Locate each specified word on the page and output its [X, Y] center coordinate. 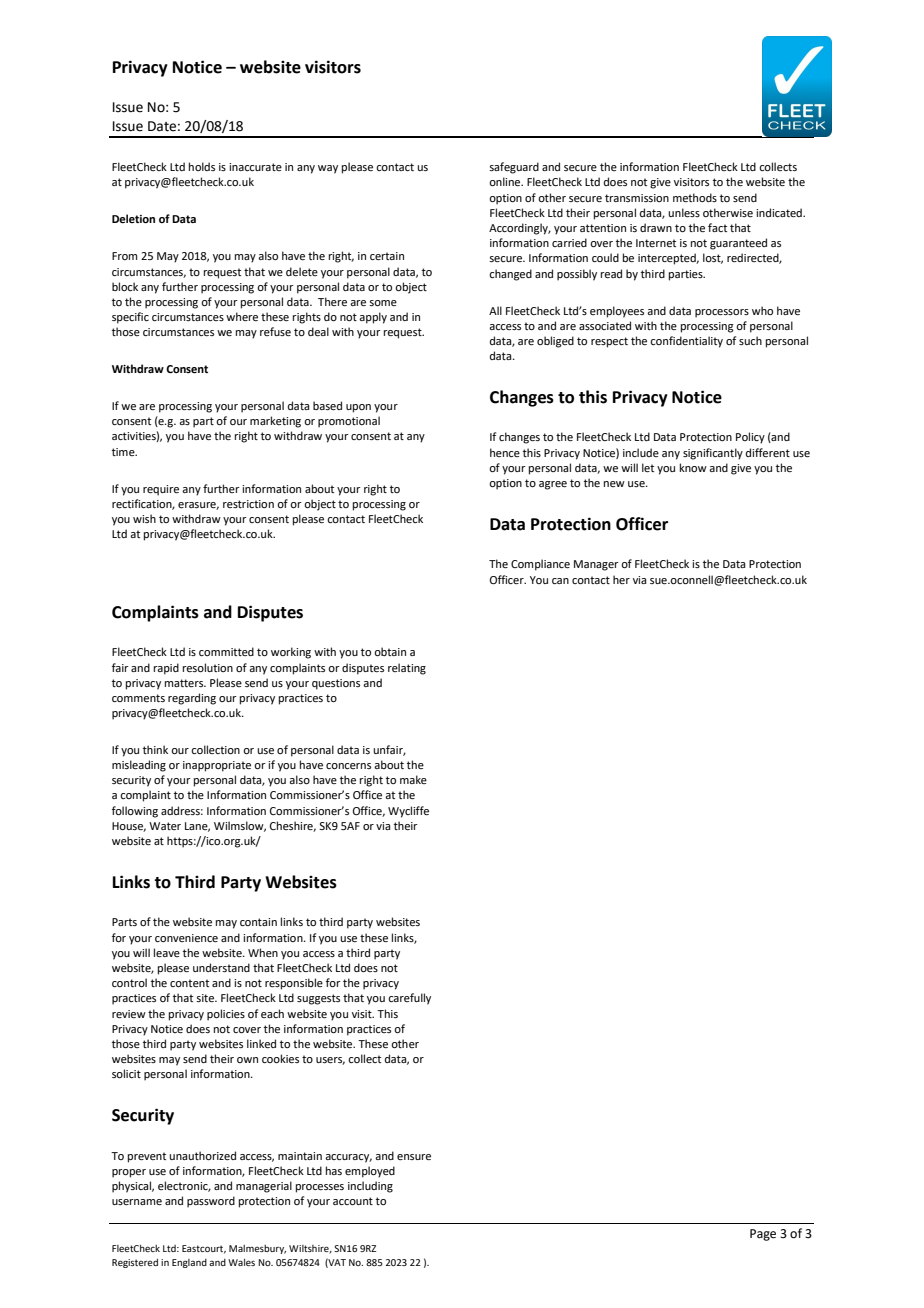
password [211, 1202]
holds [202, 166]
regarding [192, 699]
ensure [414, 1157]
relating [407, 669]
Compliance [540, 565]
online [506, 181]
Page [763, 1235]
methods [695, 197]
